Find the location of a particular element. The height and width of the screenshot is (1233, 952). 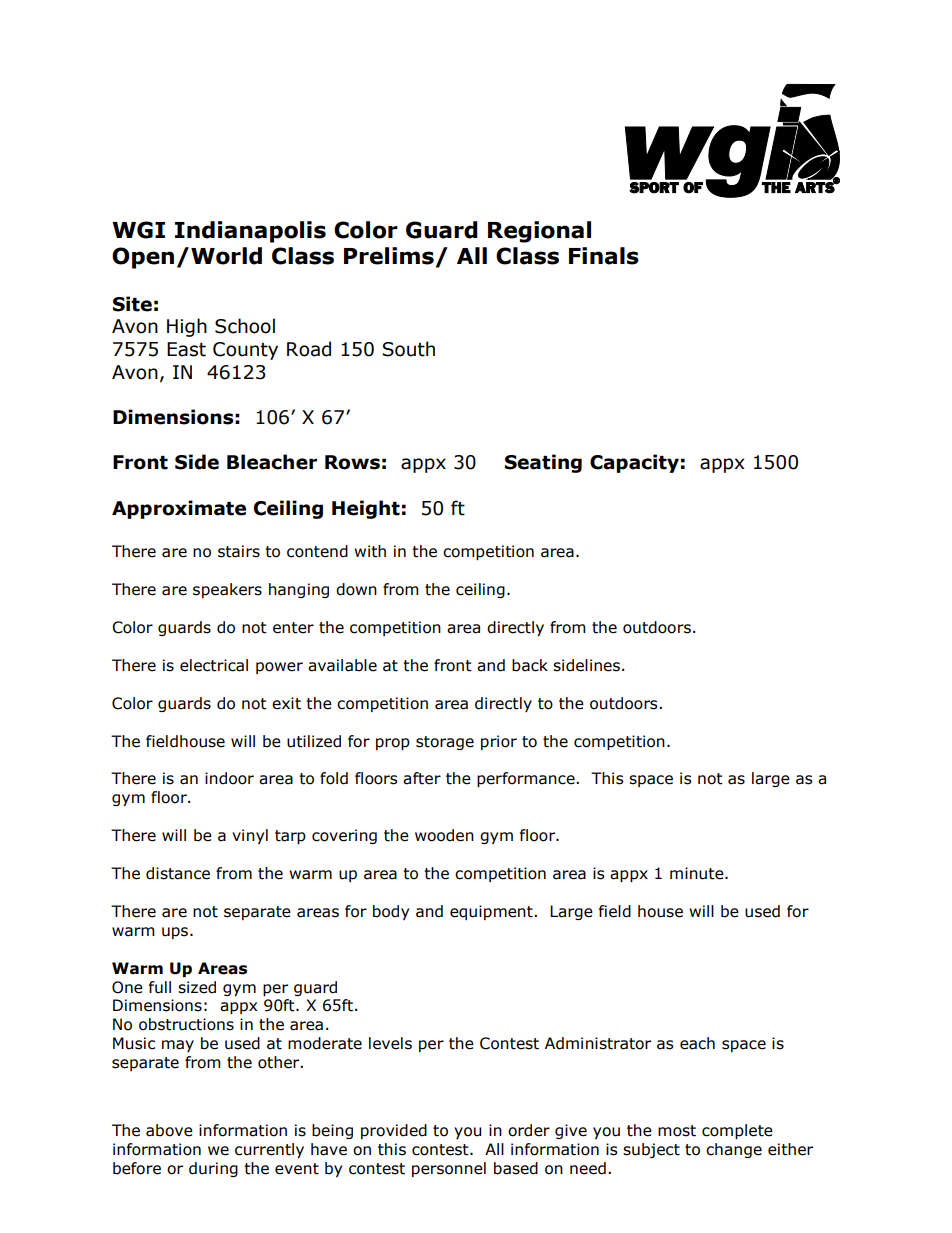

Finals is located at coordinates (604, 256).
